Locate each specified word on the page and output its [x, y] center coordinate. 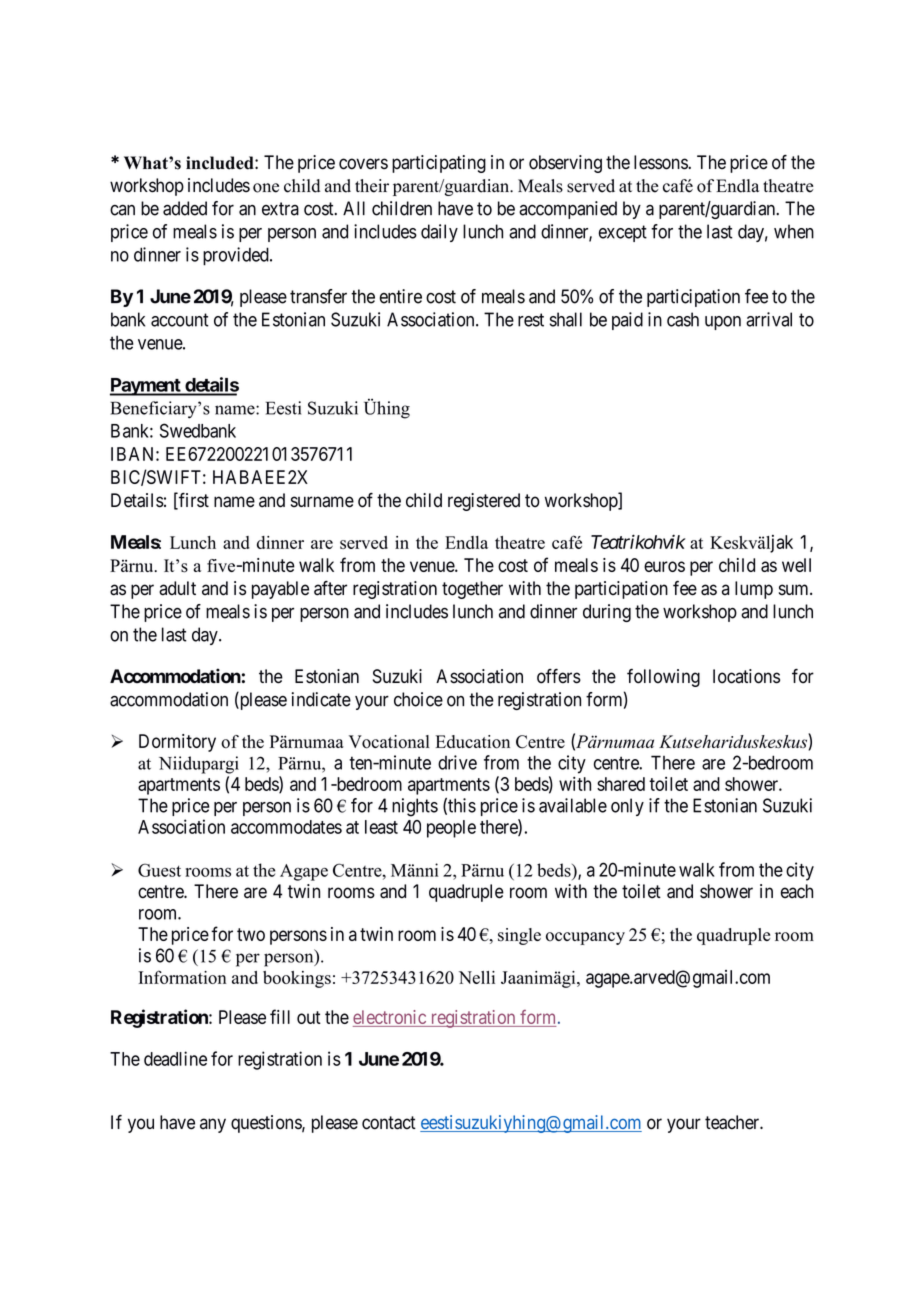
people [451, 829]
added [185, 208]
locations [746, 676]
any [213, 1125]
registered [484, 502]
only [627, 807]
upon [723, 323]
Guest [159, 870]
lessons [661, 162]
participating [439, 164]
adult [177, 588]
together [472, 590]
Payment [146, 387]
